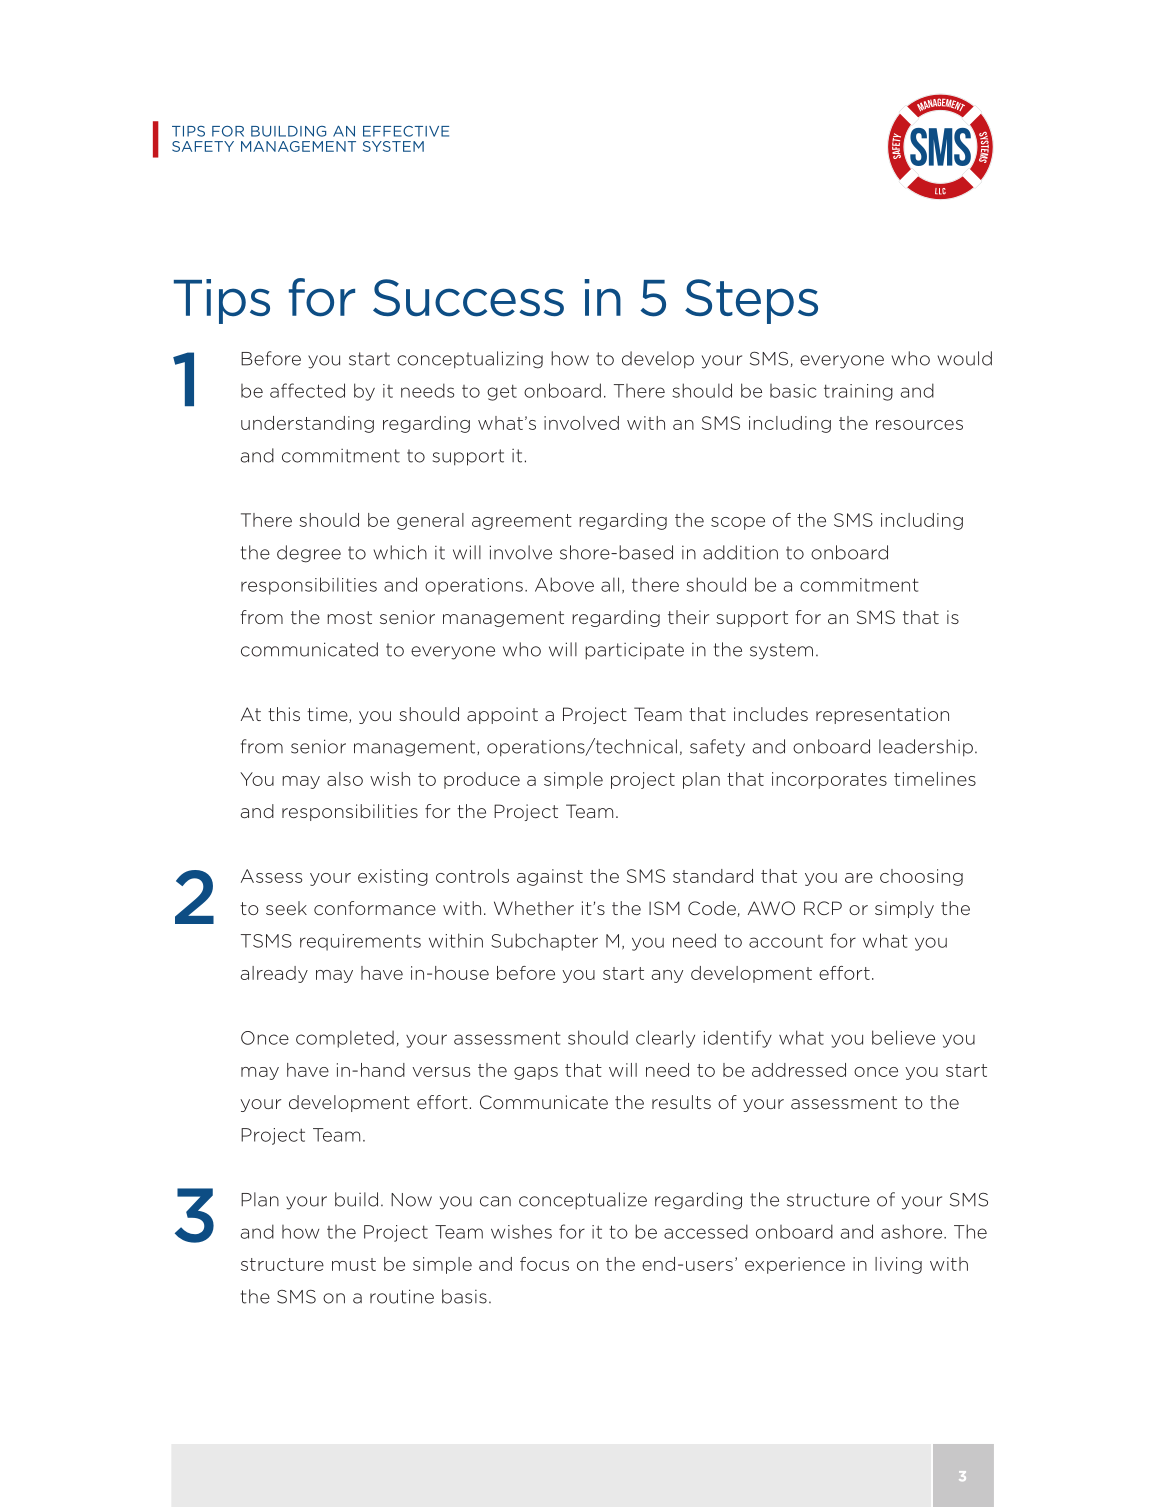 This image has height=1507, width=1165. I want to click on must, so click(354, 1264).
